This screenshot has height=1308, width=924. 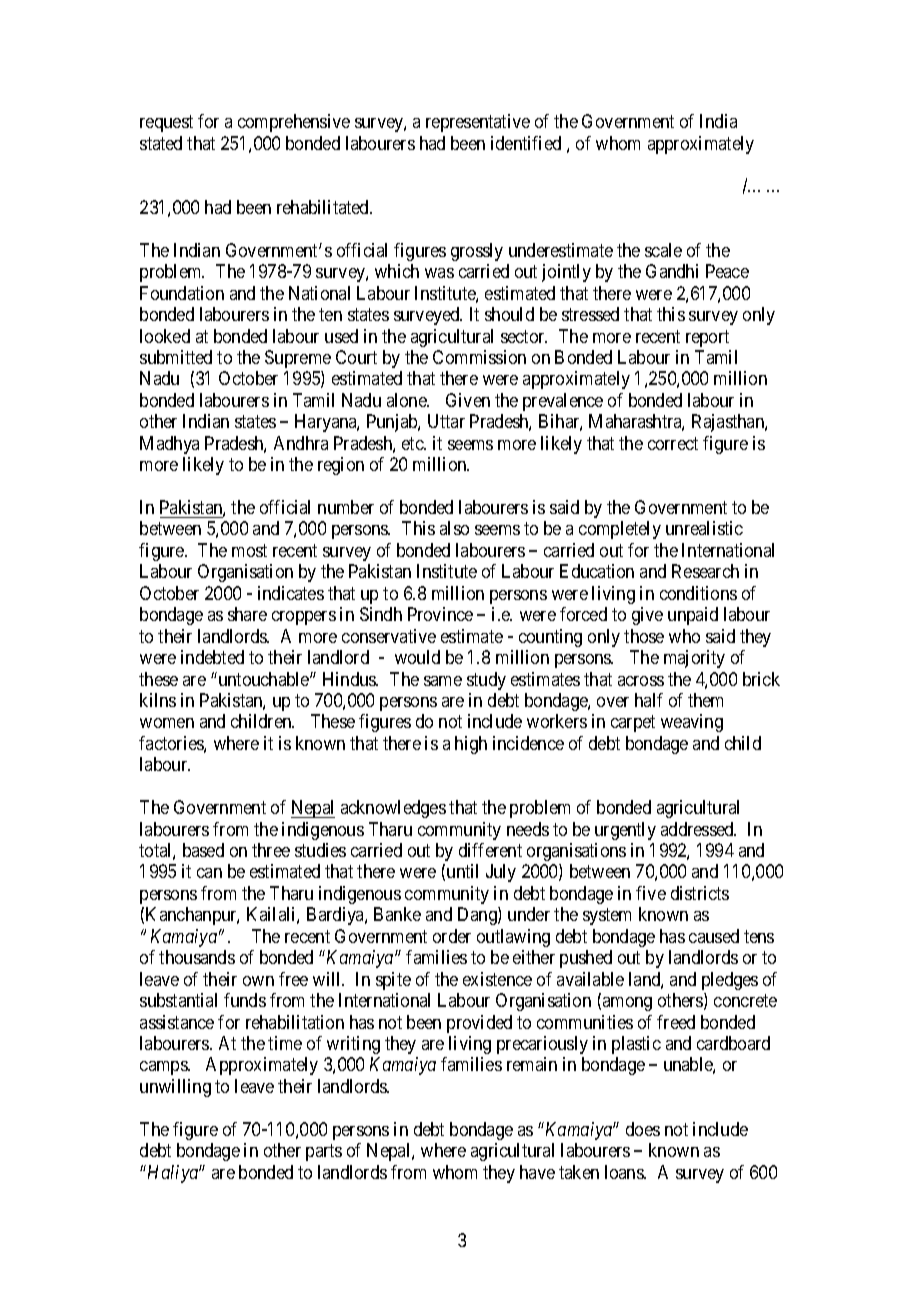 What do you see at coordinates (490, 850) in the screenshot?
I see `different` at bounding box center [490, 850].
